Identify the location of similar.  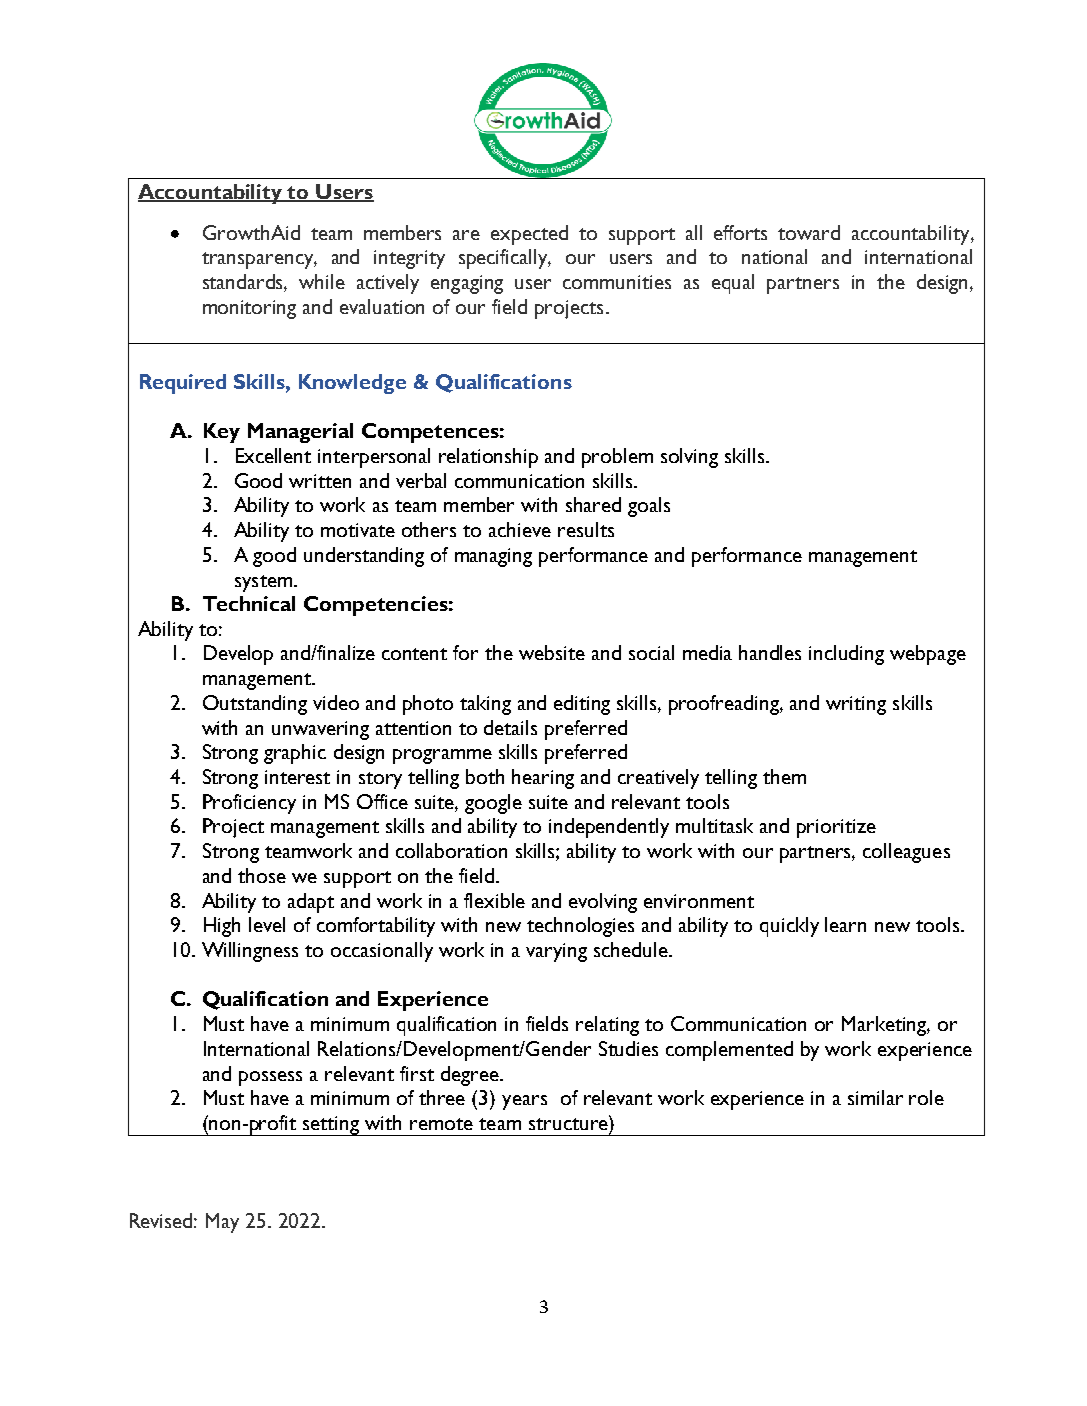
(875, 1097).
